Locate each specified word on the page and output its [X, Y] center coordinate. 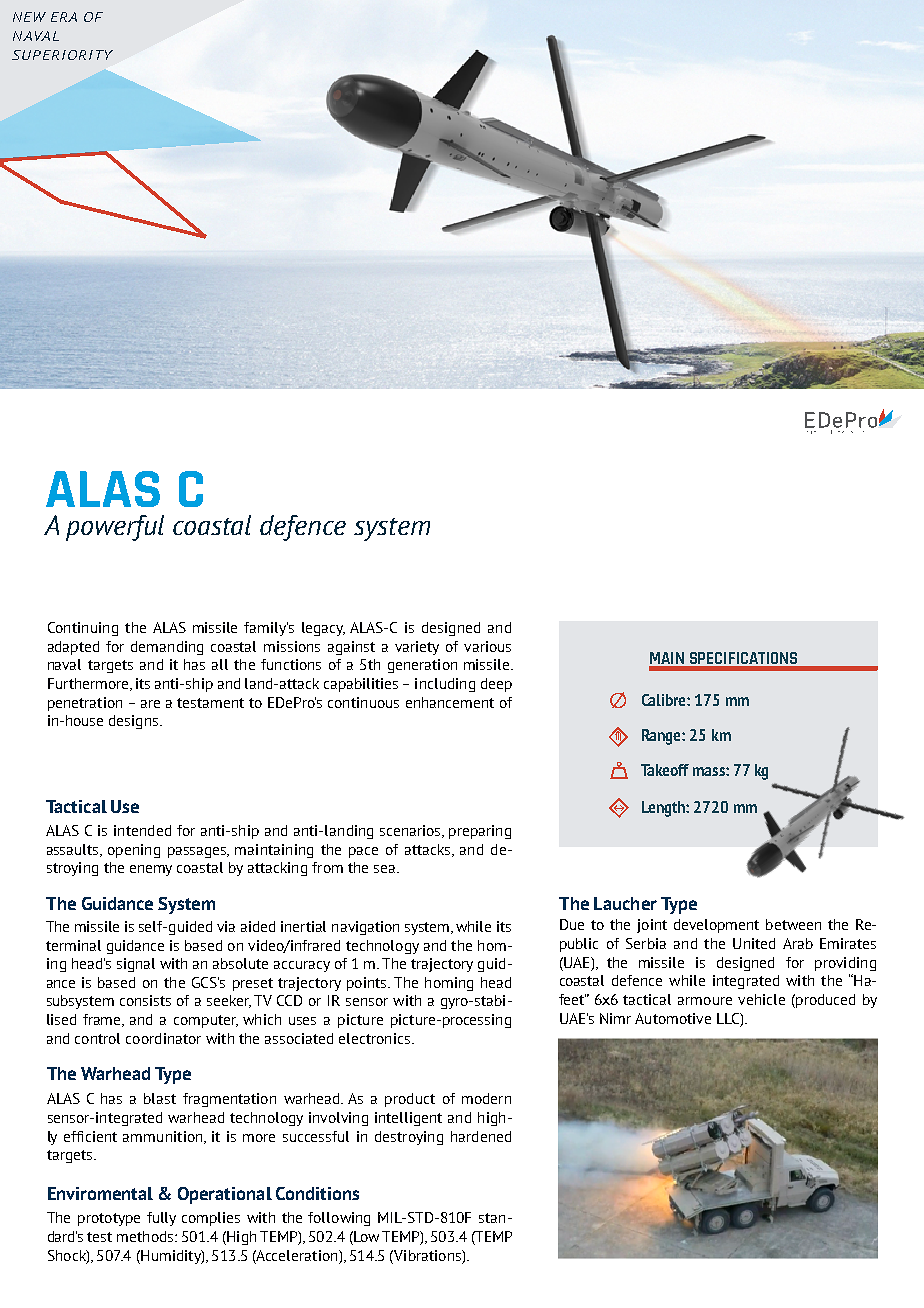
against [351, 648]
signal [136, 965]
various [487, 646]
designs [135, 722]
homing [449, 984]
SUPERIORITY [62, 55]
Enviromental [100, 1193]
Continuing [83, 629]
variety [417, 648]
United [754, 943]
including [445, 685]
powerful [115, 528]
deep [496, 685]
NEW [29, 17]
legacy [323, 629]
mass [710, 771]
